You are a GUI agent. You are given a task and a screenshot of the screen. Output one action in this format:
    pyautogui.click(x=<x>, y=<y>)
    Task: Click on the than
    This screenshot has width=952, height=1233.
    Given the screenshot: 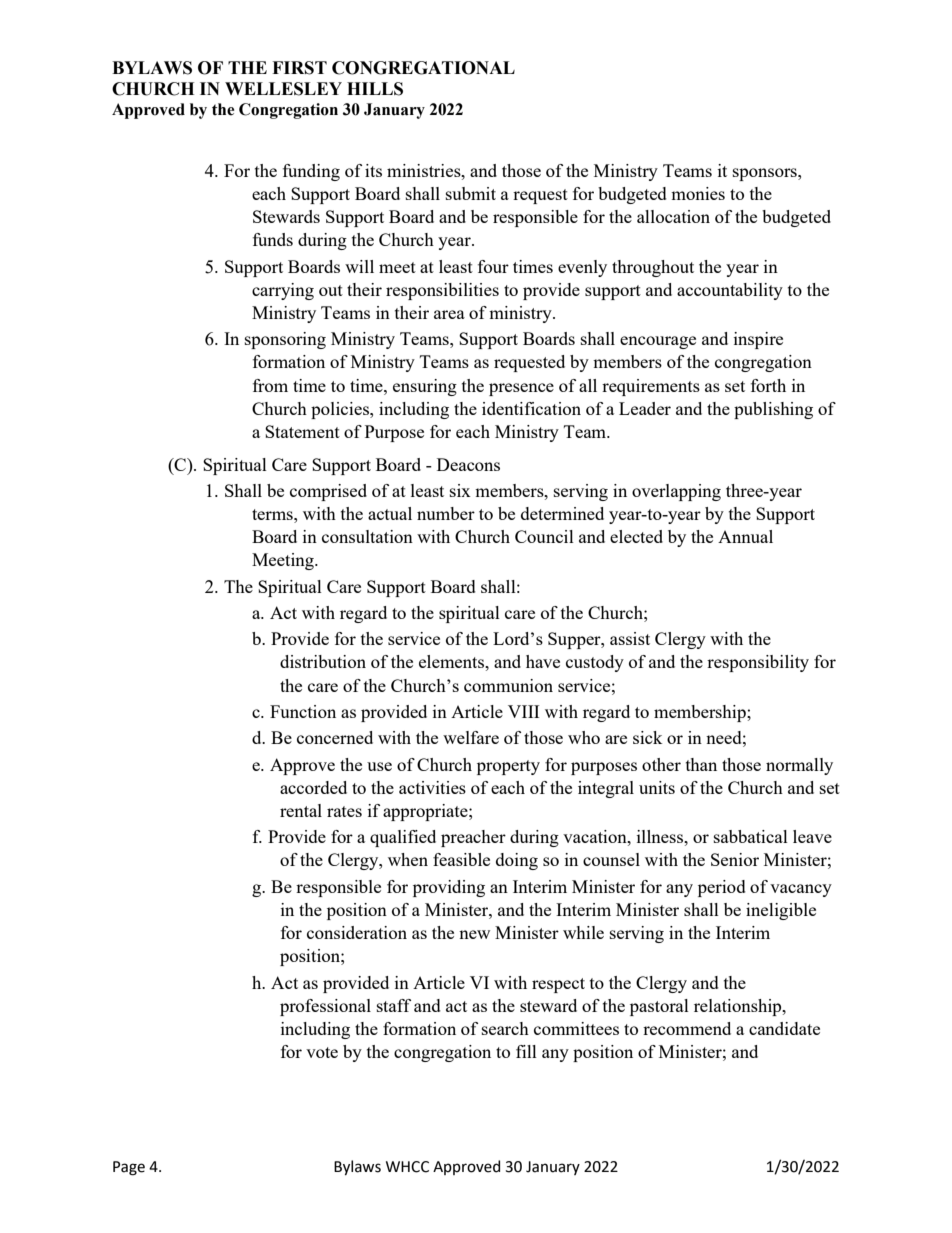 What is the action you would take?
    pyautogui.click(x=701, y=764)
